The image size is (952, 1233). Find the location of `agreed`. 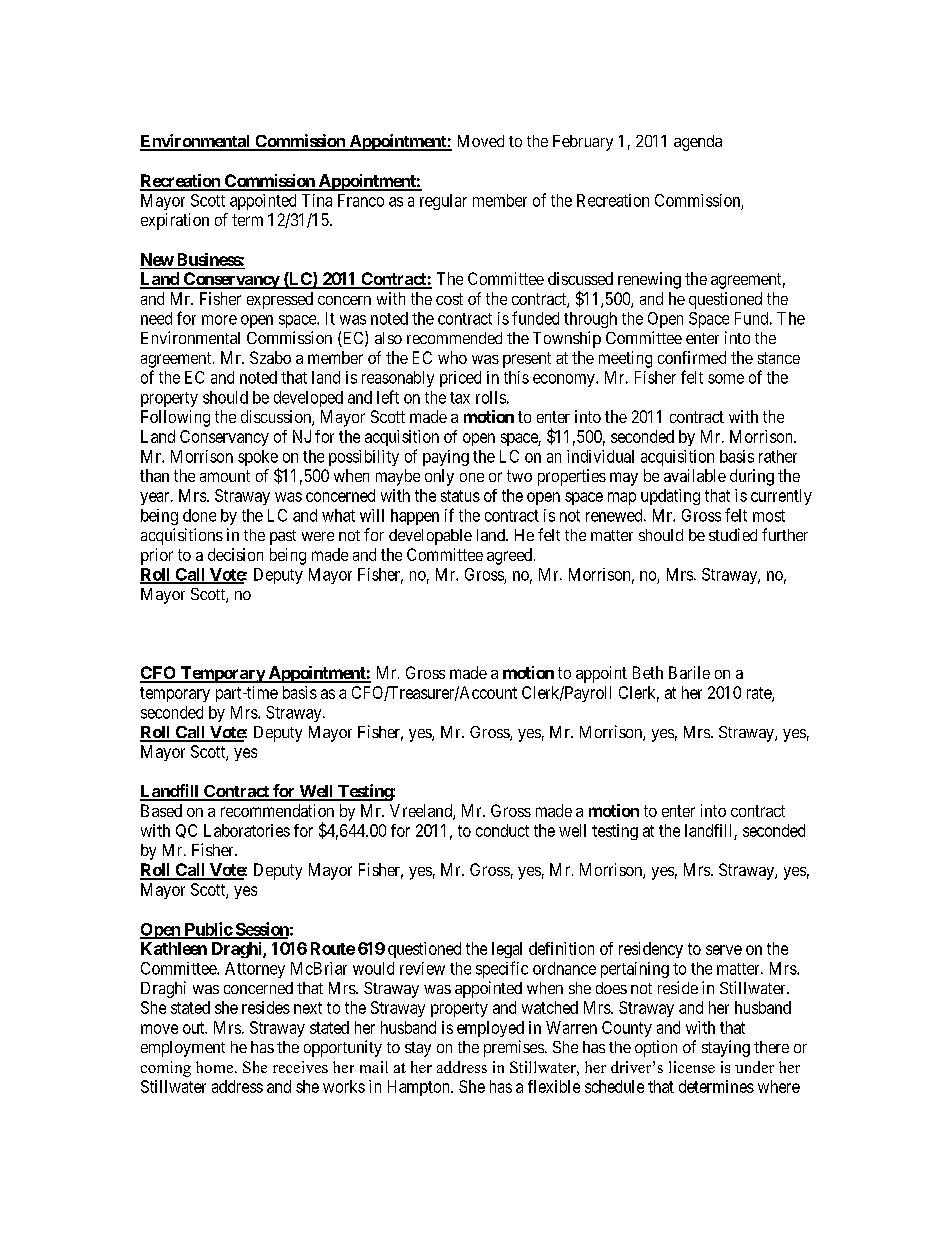

agreed is located at coordinates (509, 556).
